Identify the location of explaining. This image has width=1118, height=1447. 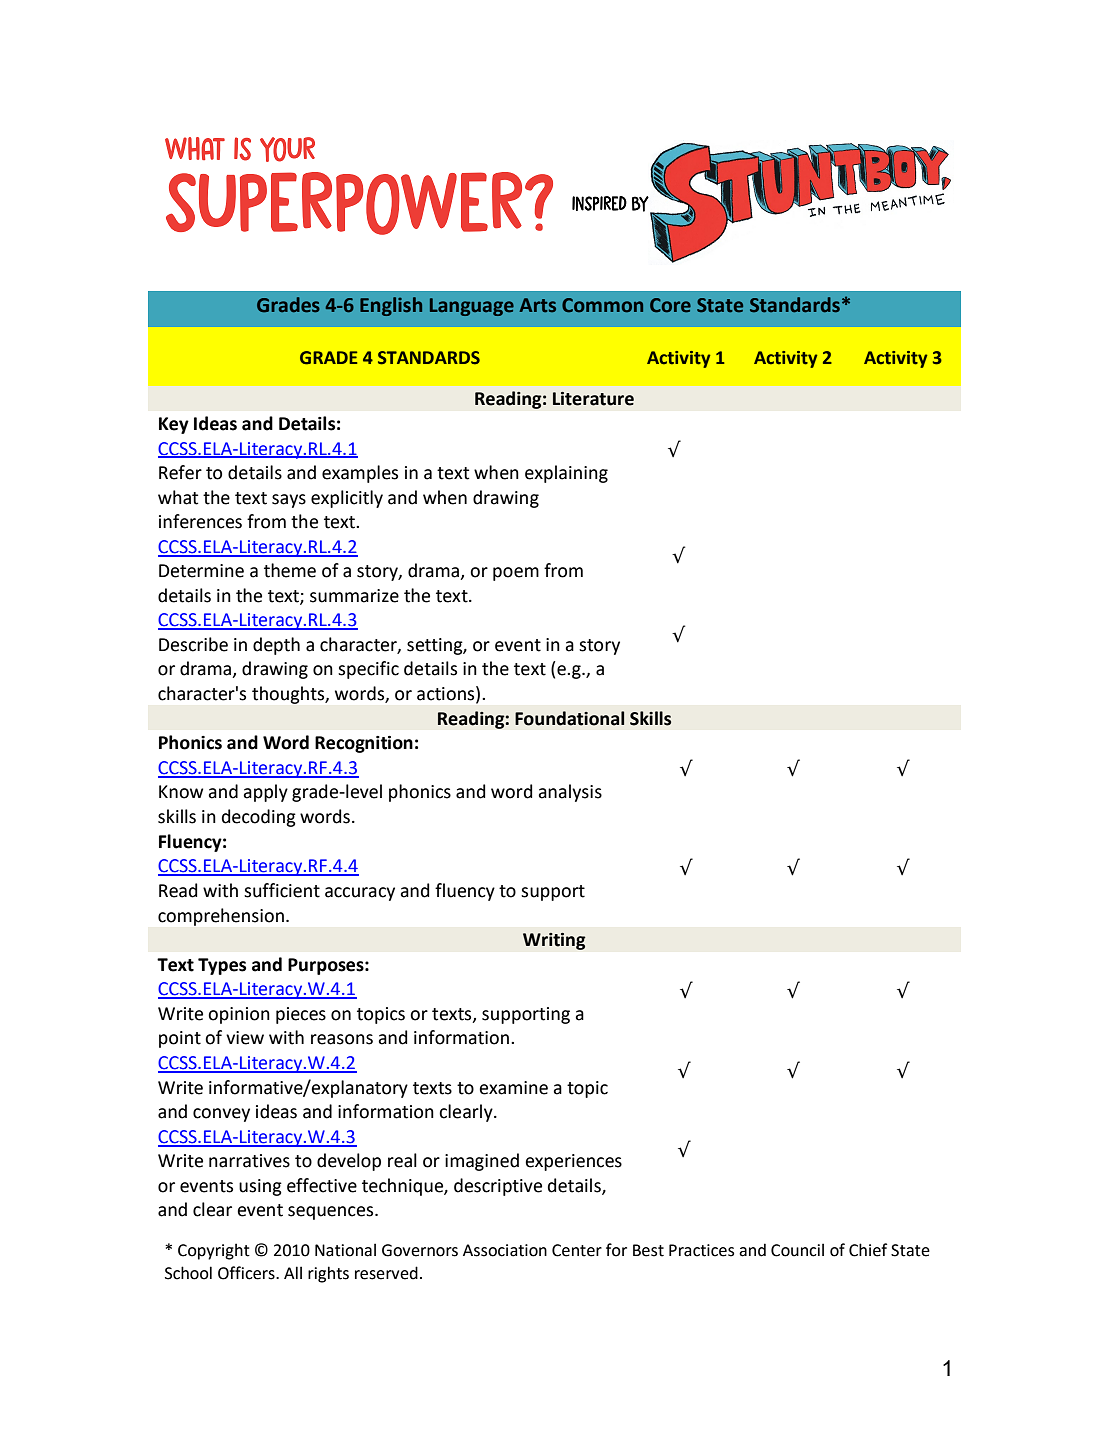
(566, 474).
